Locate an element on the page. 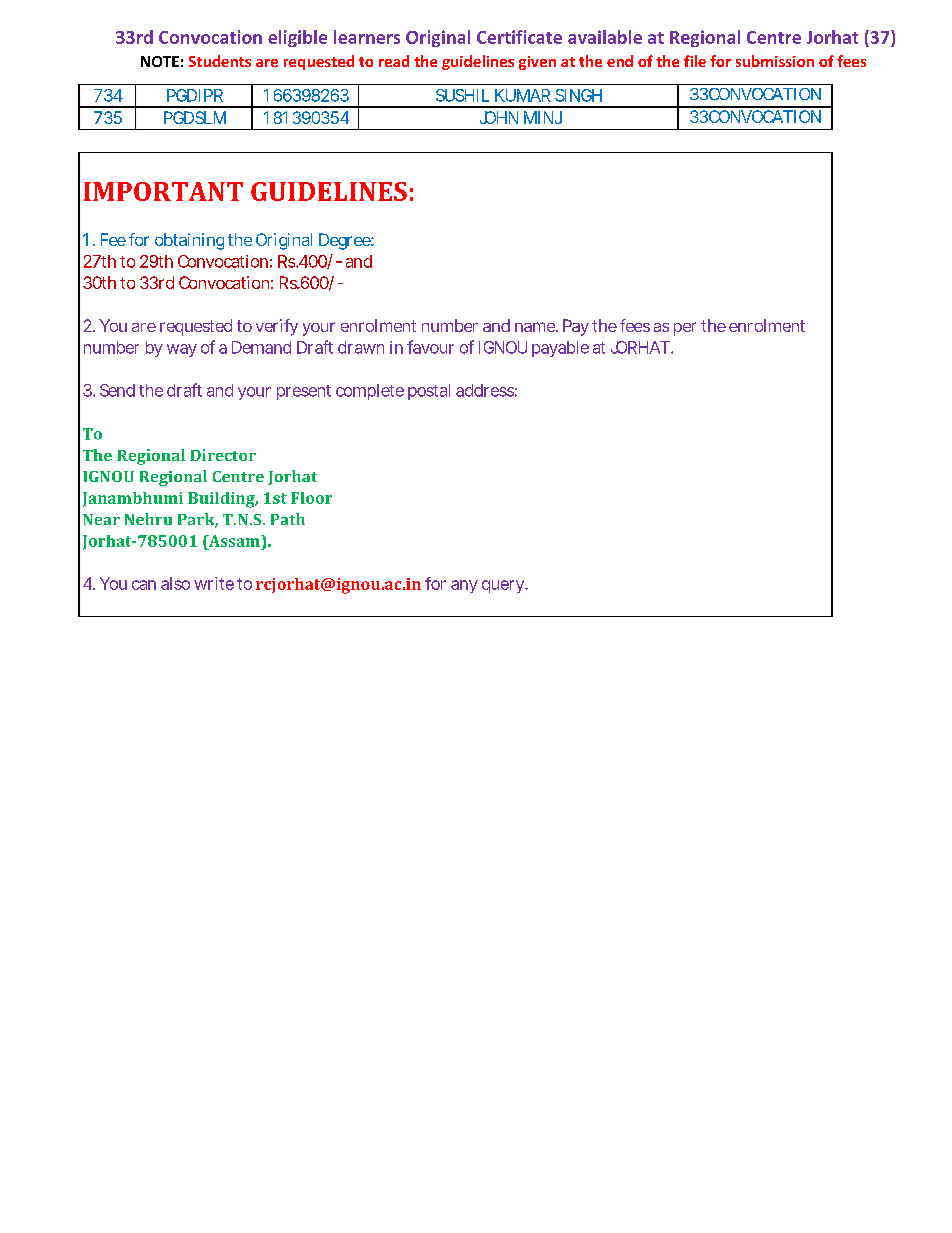 Image resolution: width=952 pixels, height=1233 pixels. JOHN is located at coordinates (499, 117).
